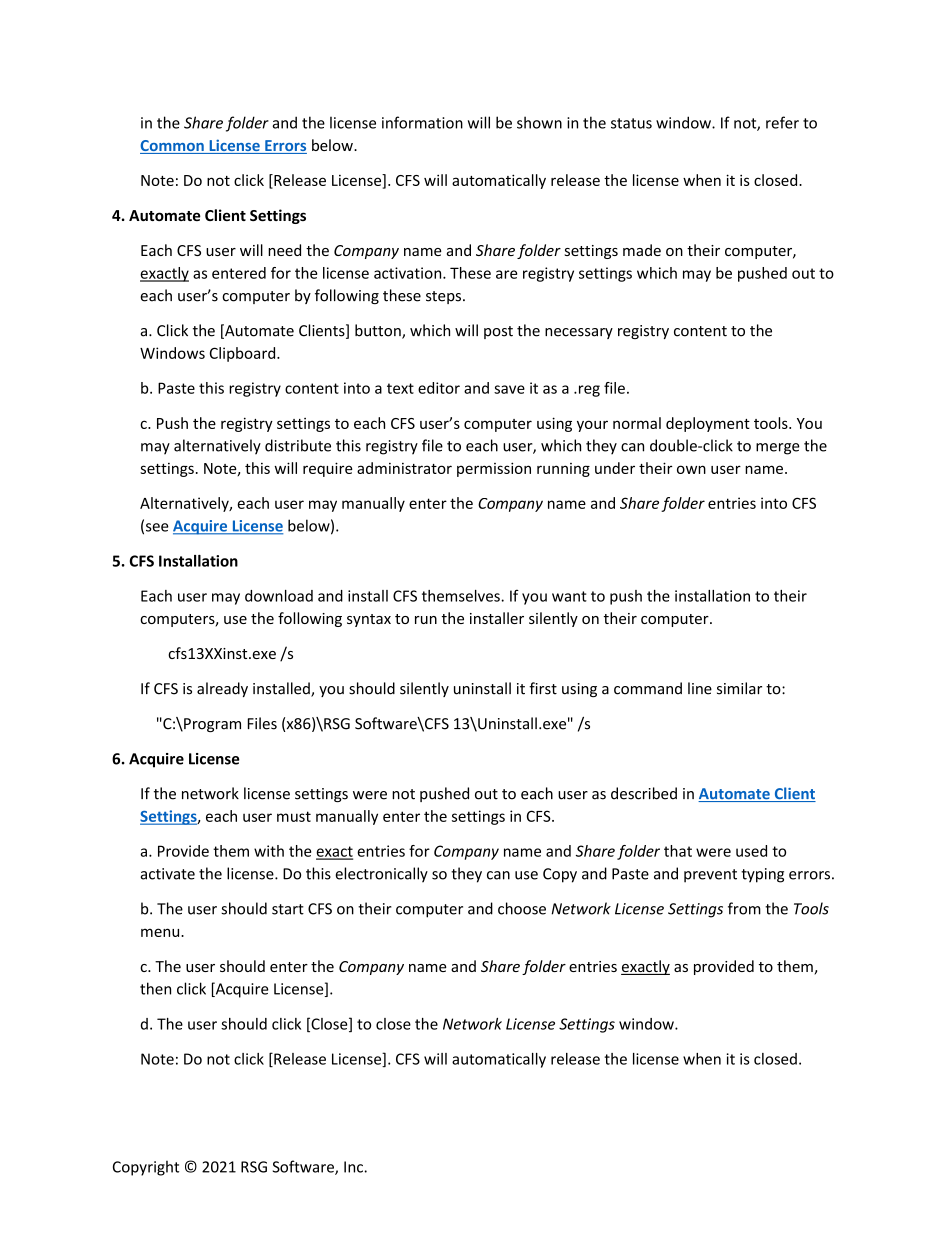 The height and width of the screenshot is (1233, 952). What do you see at coordinates (298, 445) in the screenshot?
I see `distribute` at bounding box center [298, 445].
